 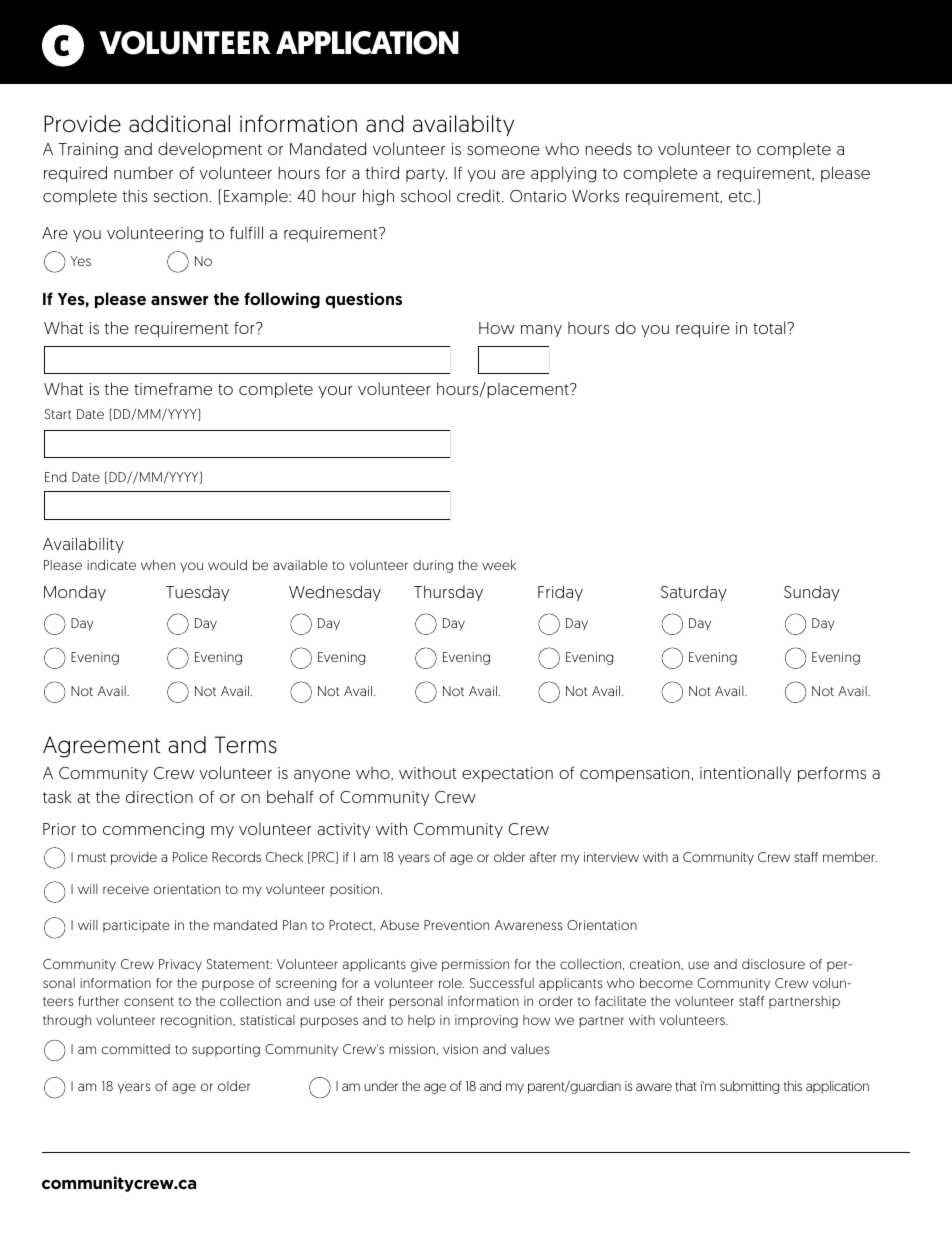 What do you see at coordinates (812, 593) in the screenshot?
I see `Sunday` at bounding box center [812, 593].
